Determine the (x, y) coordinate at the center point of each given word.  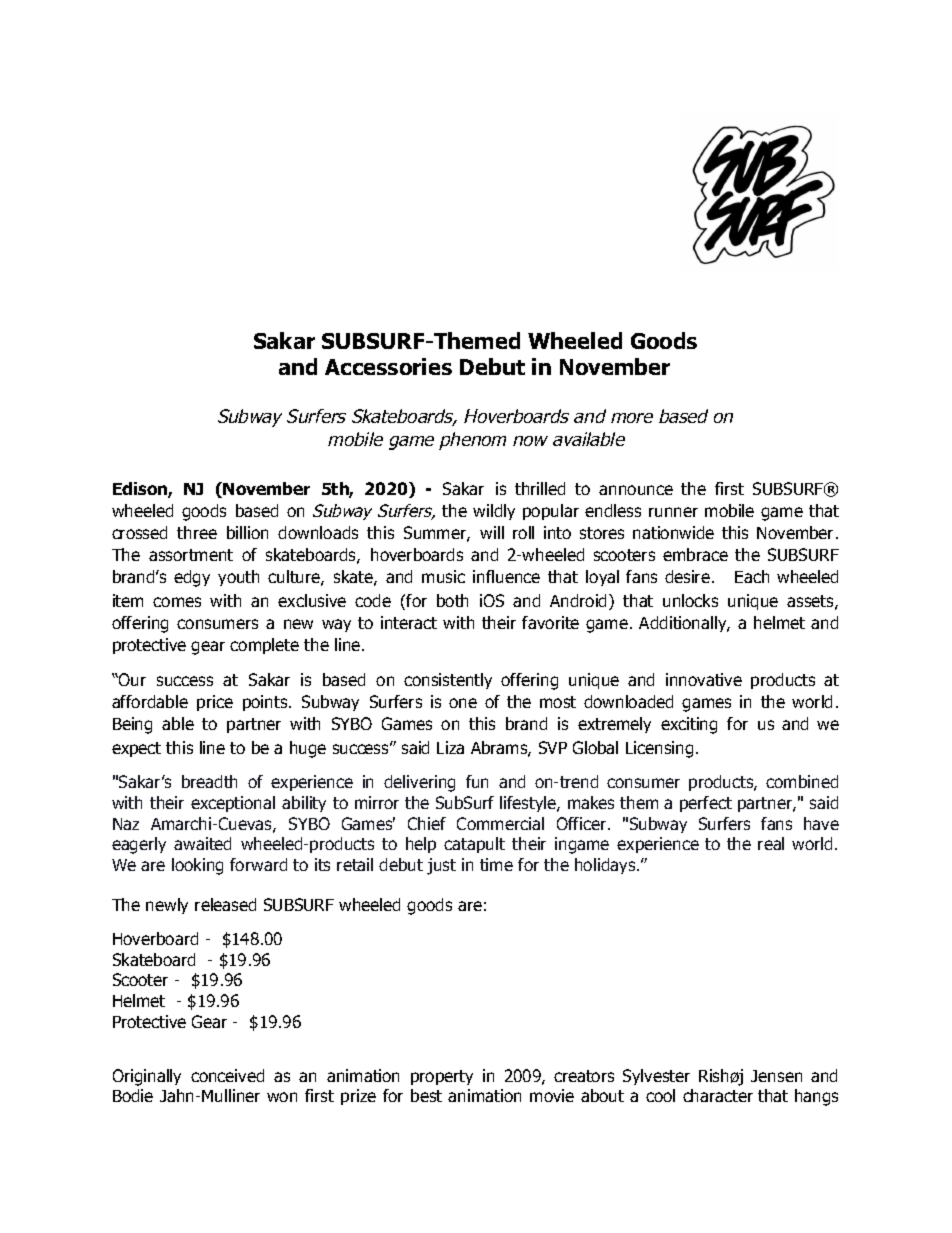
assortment (191, 555)
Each (752, 576)
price (215, 703)
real (771, 843)
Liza (450, 747)
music (443, 576)
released (225, 904)
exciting (689, 725)
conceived (227, 1075)
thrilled (540, 488)
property (442, 1077)
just (441, 866)
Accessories (388, 366)
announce (636, 490)
